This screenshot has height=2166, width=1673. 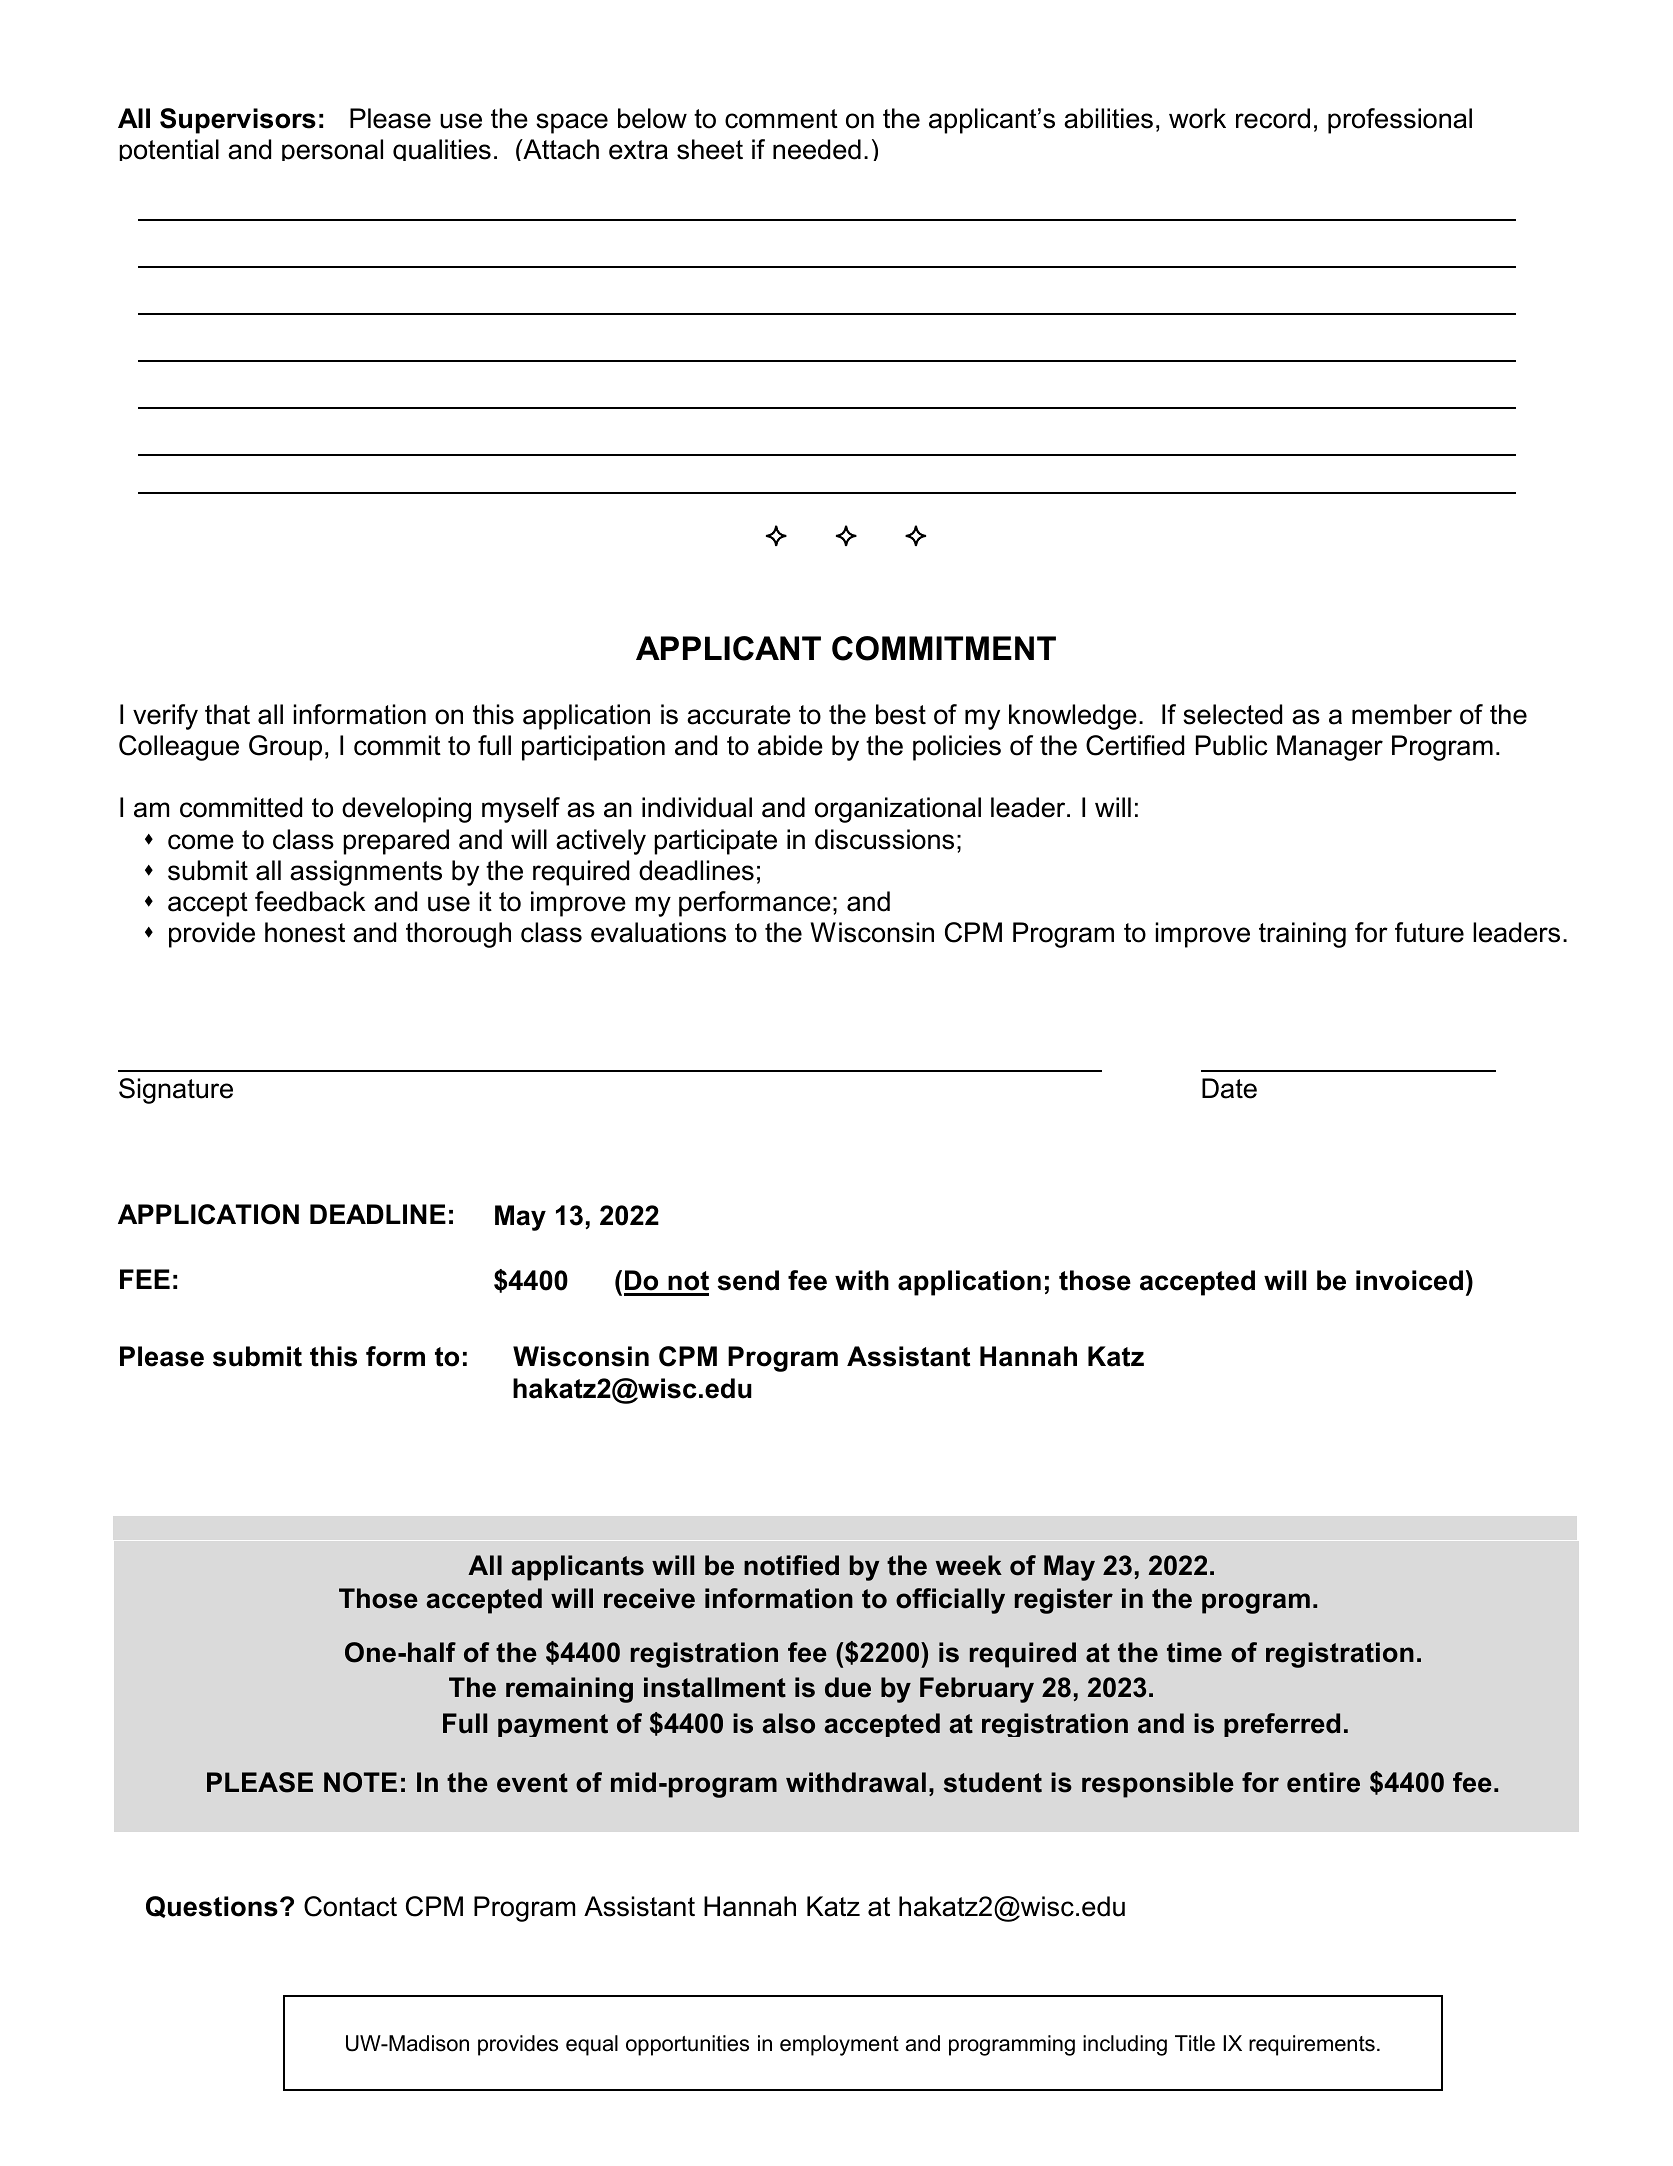 What do you see at coordinates (1232, 714) in the screenshot?
I see `selected` at bounding box center [1232, 714].
